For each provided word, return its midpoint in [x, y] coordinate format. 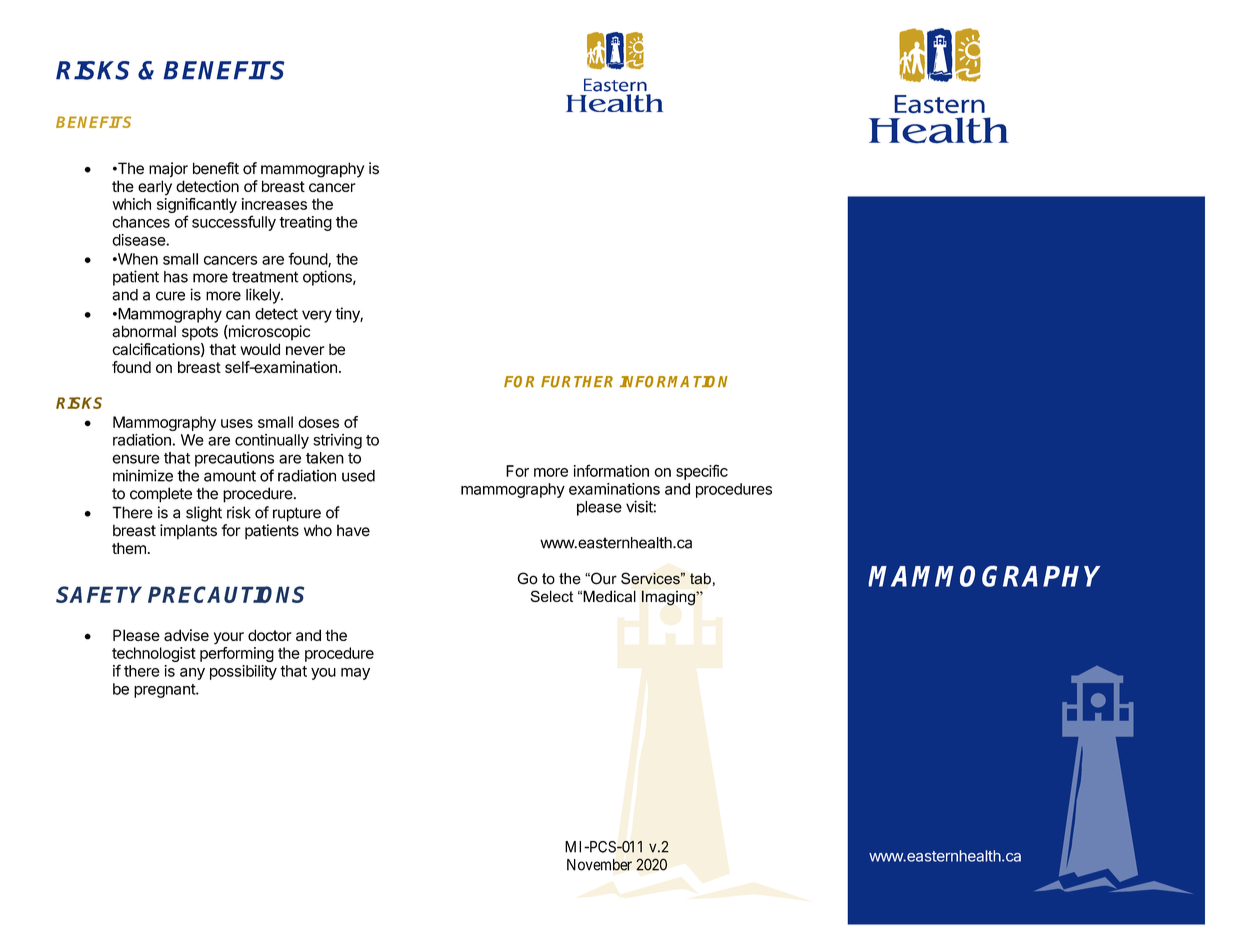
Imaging [669, 598]
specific [702, 472]
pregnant [165, 691]
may [355, 674]
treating [305, 223]
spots [200, 333]
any [192, 674]
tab [700, 579]
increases [274, 204]
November [599, 865]
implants [188, 532]
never [305, 350]
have [353, 530]
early [155, 188]
